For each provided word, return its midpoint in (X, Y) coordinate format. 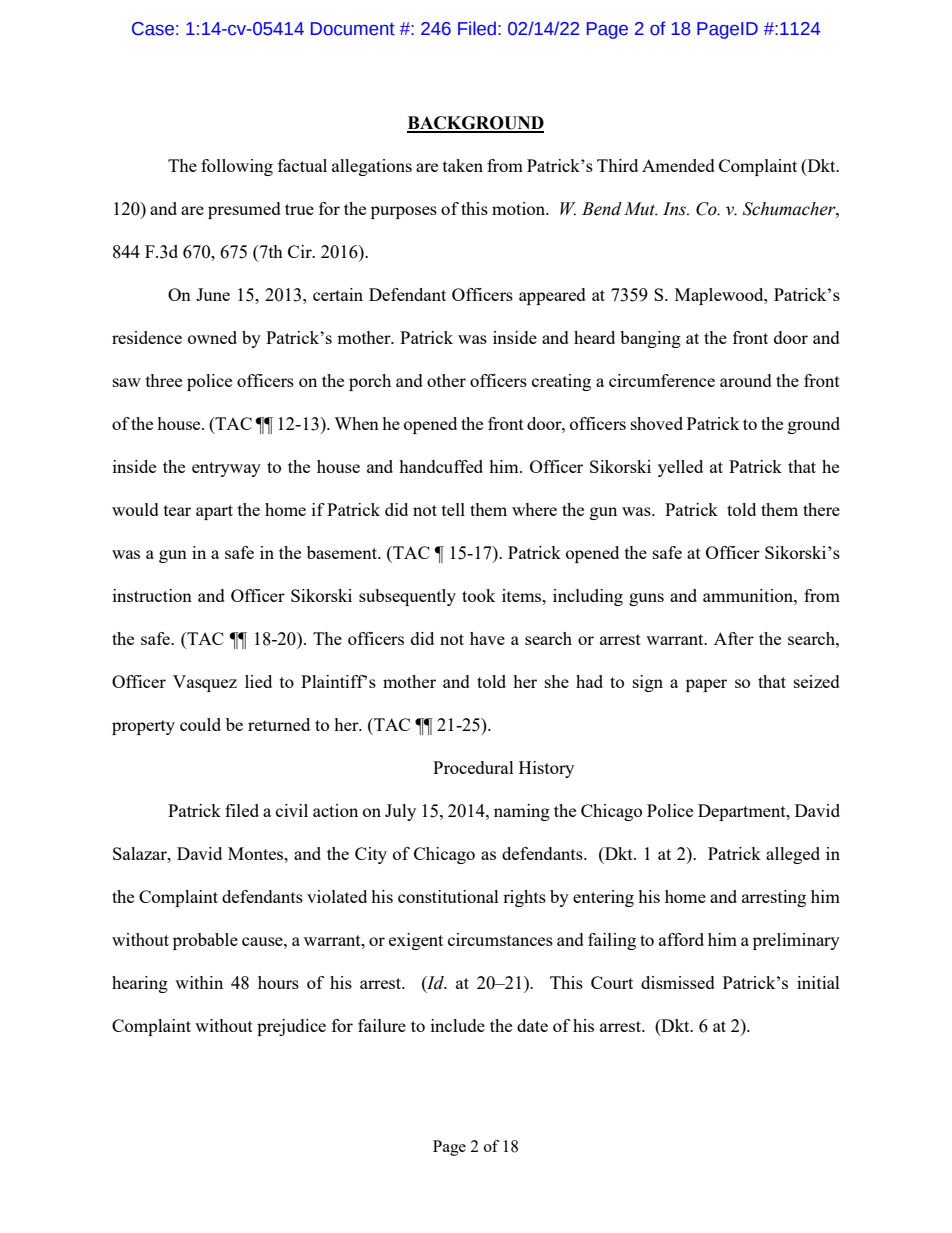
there (821, 509)
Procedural (473, 767)
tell (453, 509)
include (458, 1025)
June (213, 294)
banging (650, 339)
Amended (678, 165)
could (200, 724)
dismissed (678, 982)
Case (153, 29)
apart (214, 512)
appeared (552, 296)
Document (353, 29)
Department (743, 812)
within (199, 982)
